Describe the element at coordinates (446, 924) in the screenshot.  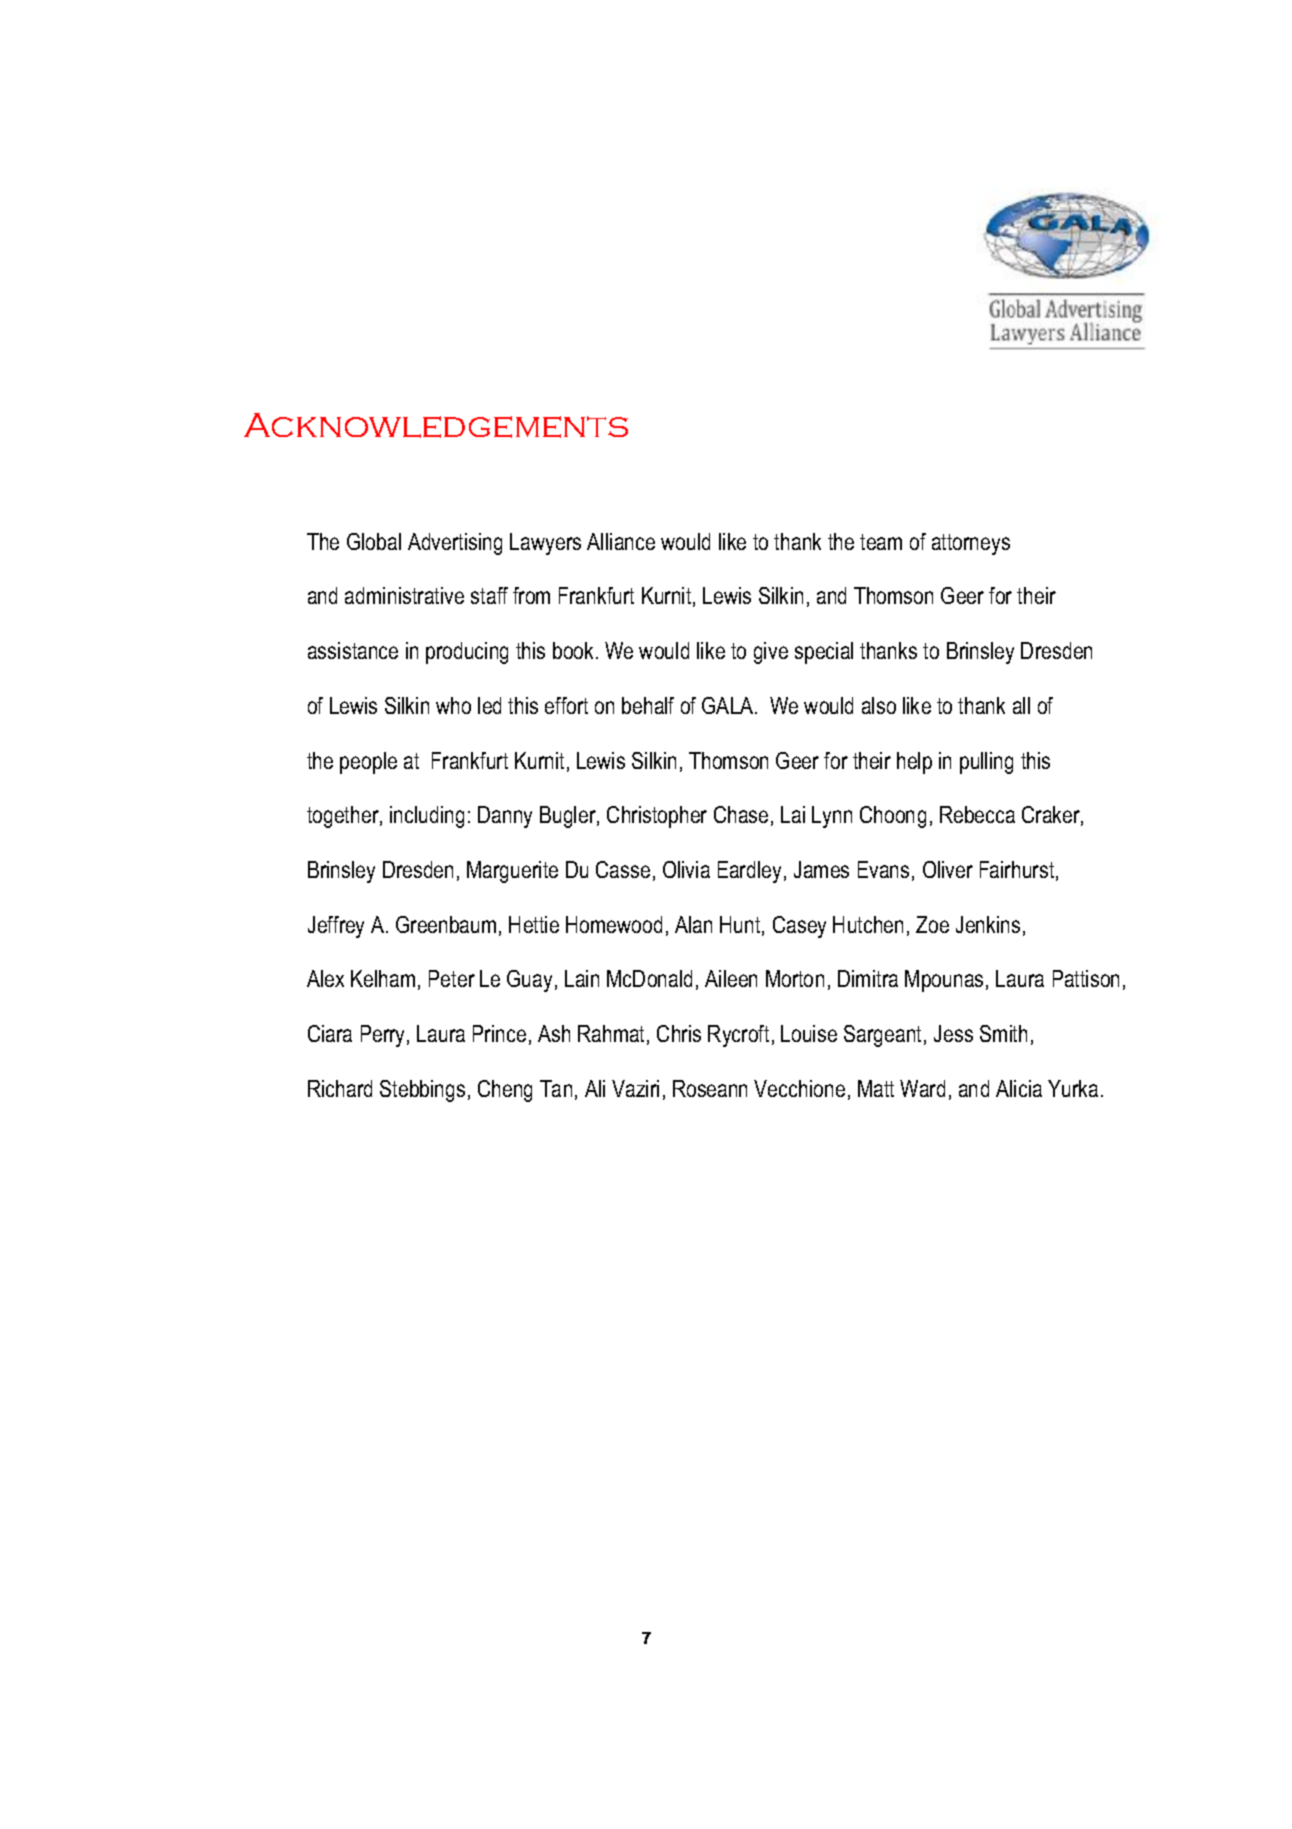
I see `Greenbaum` at that location.
